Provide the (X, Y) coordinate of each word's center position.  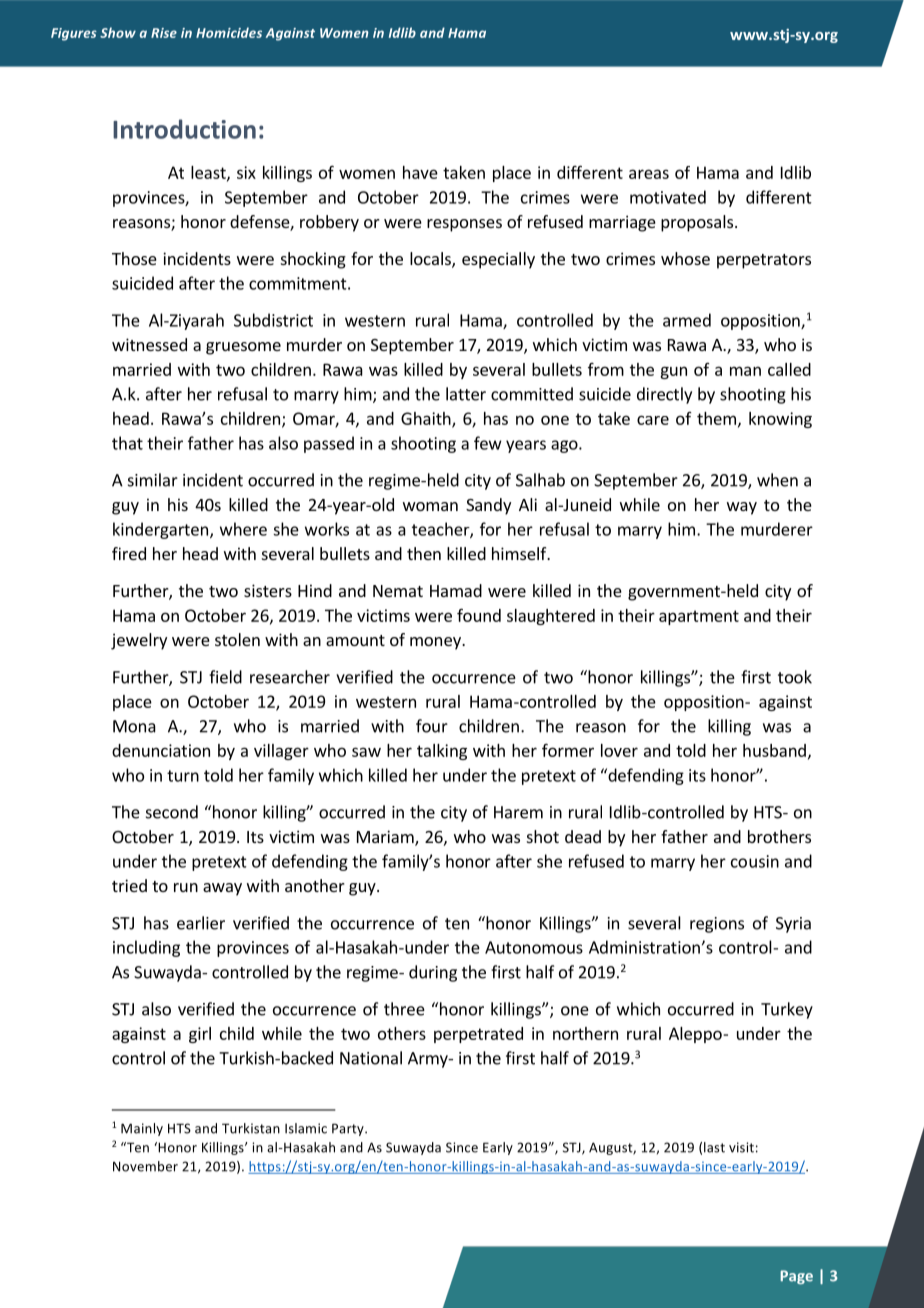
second (172, 812)
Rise (164, 33)
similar (153, 480)
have (420, 172)
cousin (755, 861)
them (716, 418)
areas (649, 174)
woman (430, 506)
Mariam (386, 838)
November (145, 1166)
